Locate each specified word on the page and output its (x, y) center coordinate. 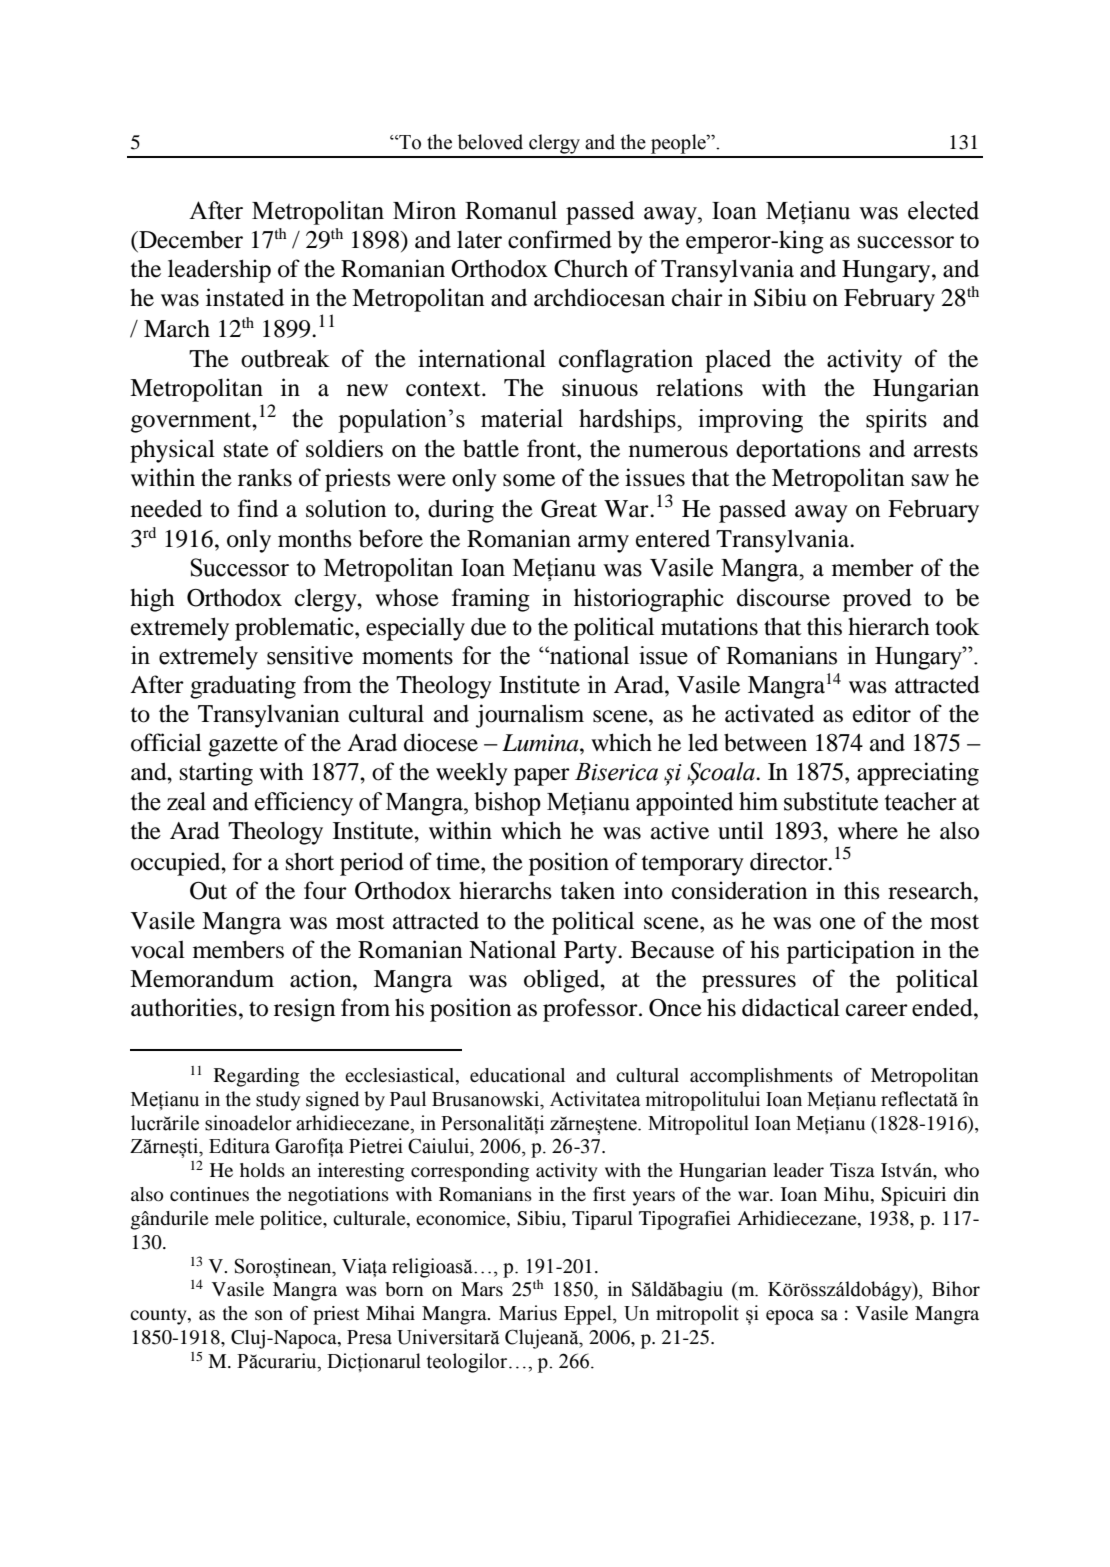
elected (943, 210)
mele (234, 1218)
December (190, 239)
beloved (490, 142)
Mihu (848, 1195)
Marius (528, 1313)
